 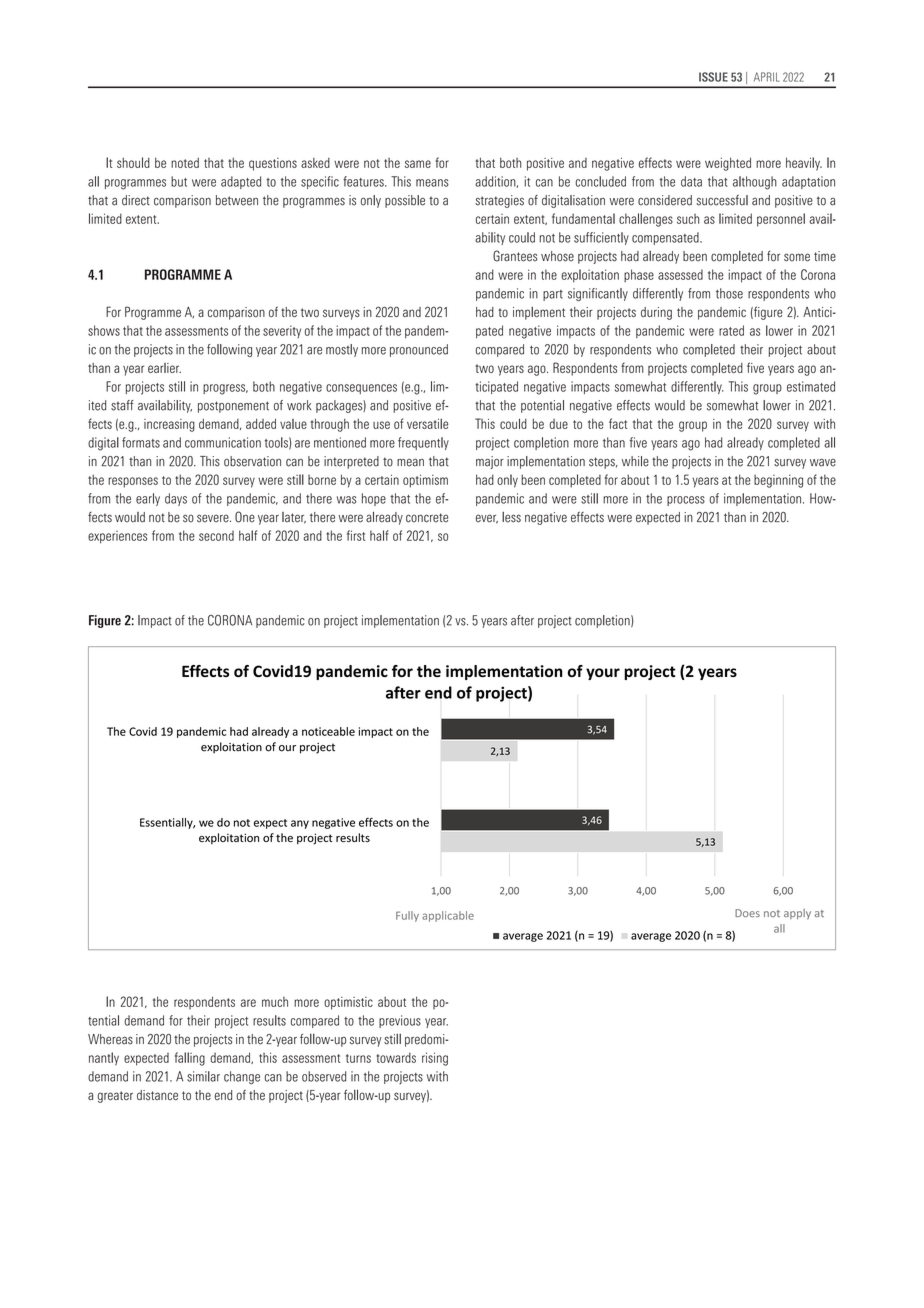 What do you see at coordinates (713, 77) in the page?
I see `ISSUE` at bounding box center [713, 77].
